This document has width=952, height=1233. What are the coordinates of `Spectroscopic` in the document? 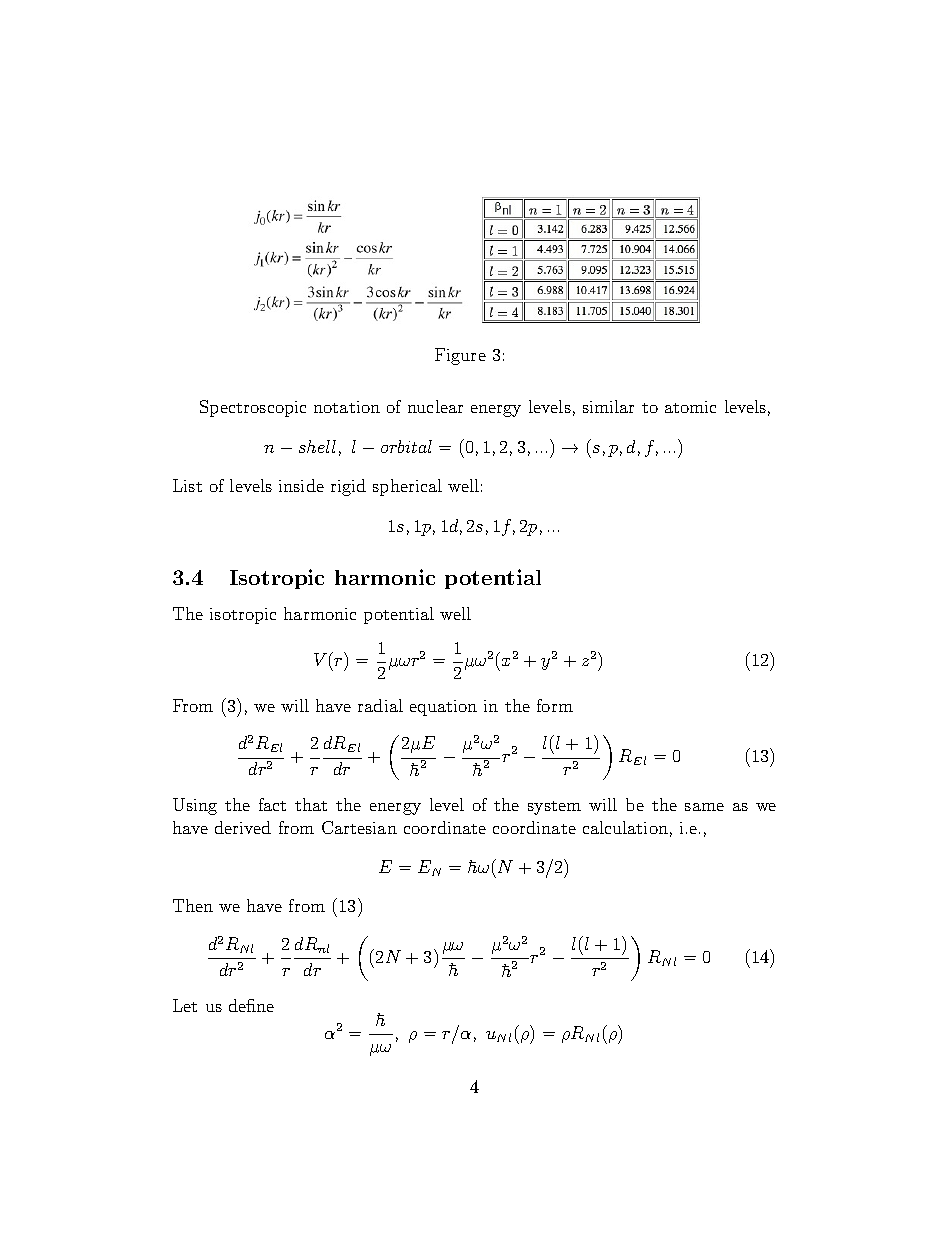 It's located at (253, 408).
